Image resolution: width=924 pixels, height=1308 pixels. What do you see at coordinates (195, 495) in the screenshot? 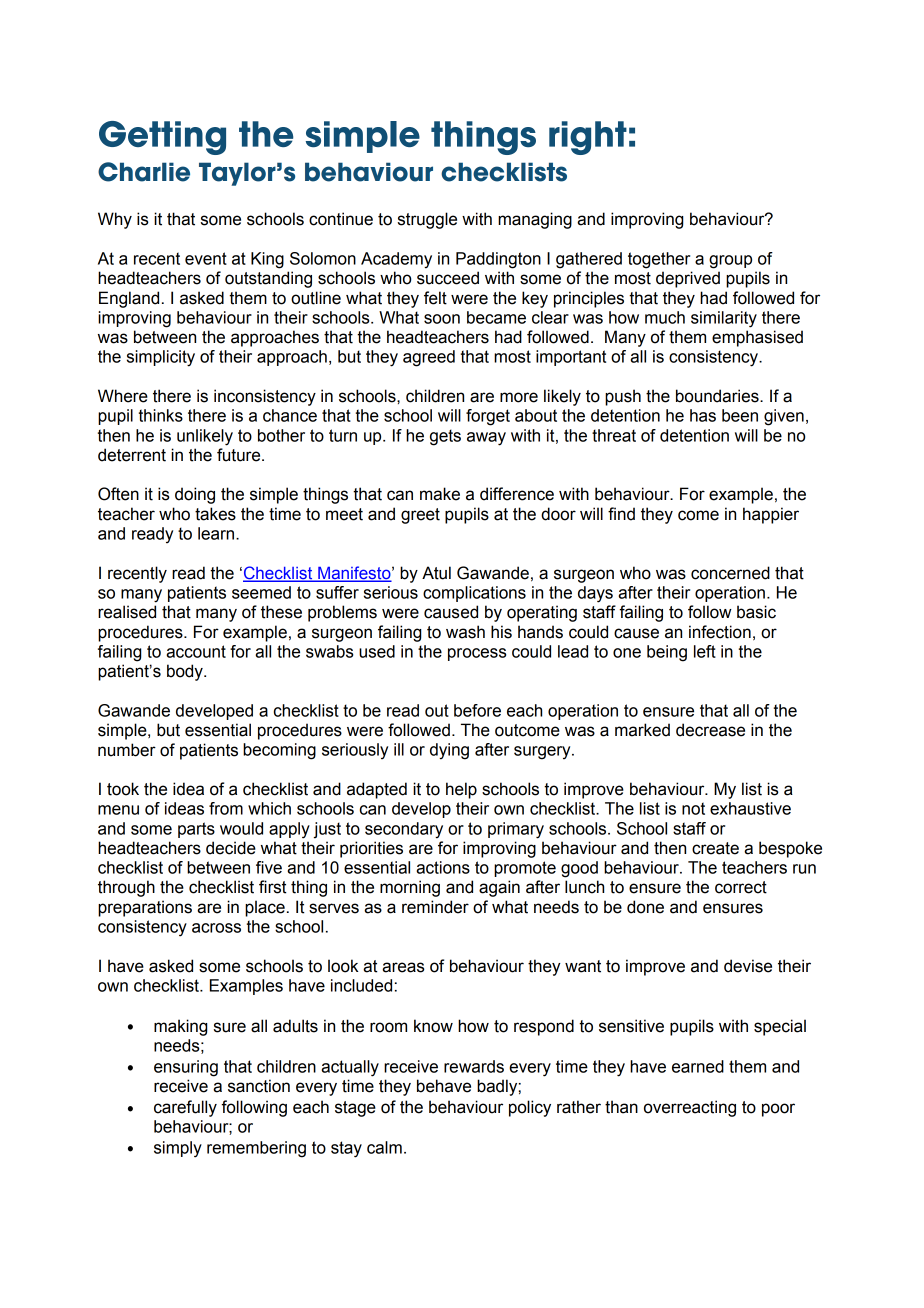
I see `doing` at bounding box center [195, 495].
